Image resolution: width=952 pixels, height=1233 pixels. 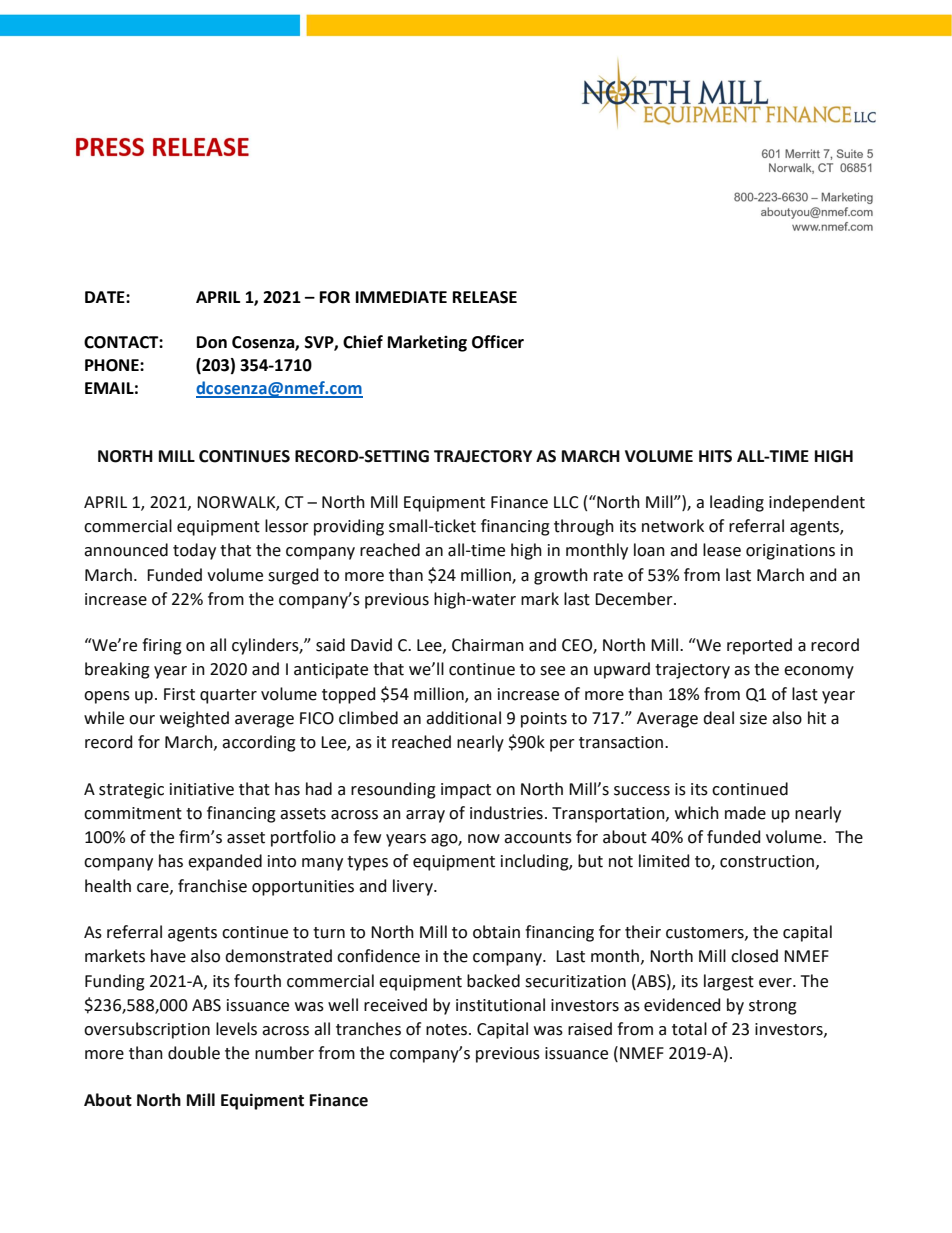 I want to click on Don, so click(x=212, y=342).
